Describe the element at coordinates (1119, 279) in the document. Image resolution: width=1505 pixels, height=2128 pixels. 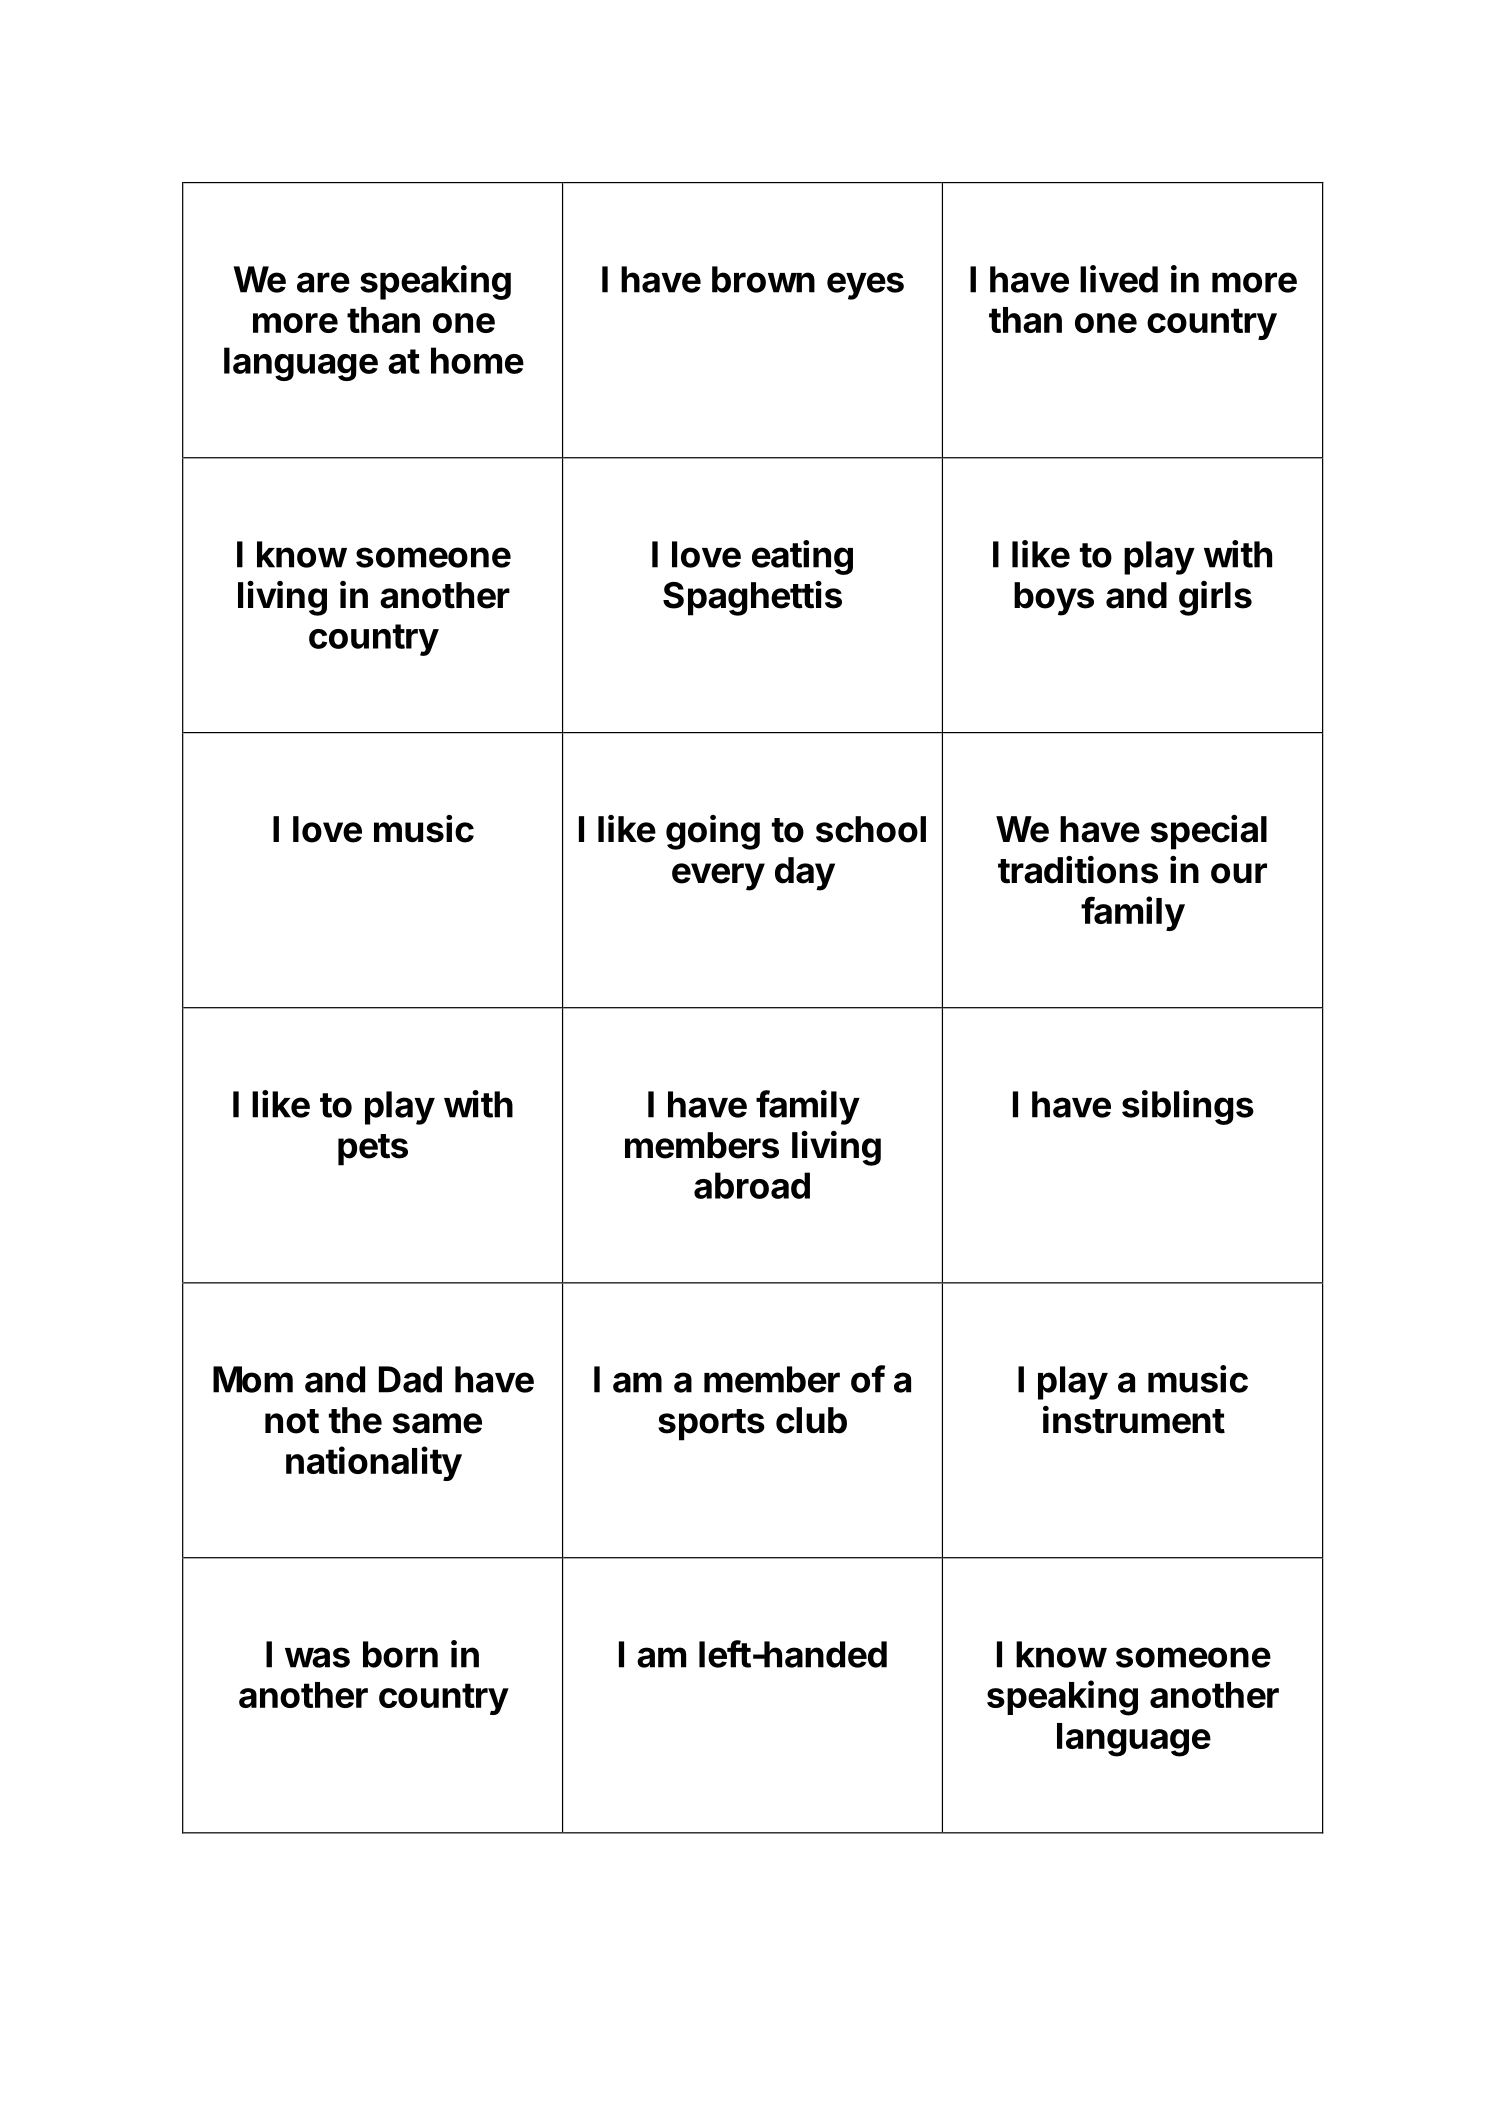
I see `lived` at that location.
